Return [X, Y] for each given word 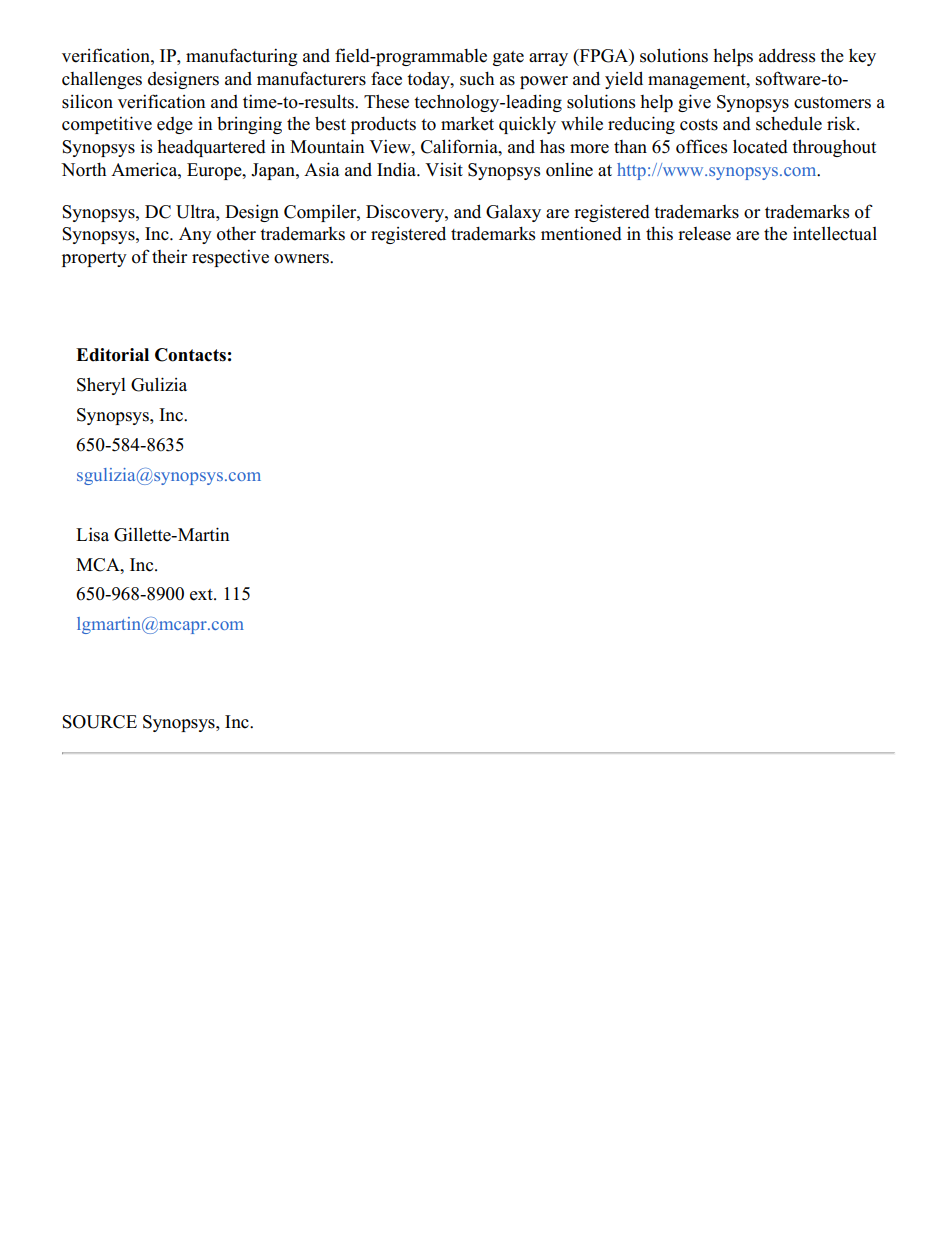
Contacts [190, 355]
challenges [102, 80]
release [704, 234]
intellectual [835, 233]
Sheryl [101, 386]
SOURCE [99, 722]
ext [202, 595]
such [477, 79]
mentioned [581, 233]
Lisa [92, 534]
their [169, 257]
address [787, 55]
